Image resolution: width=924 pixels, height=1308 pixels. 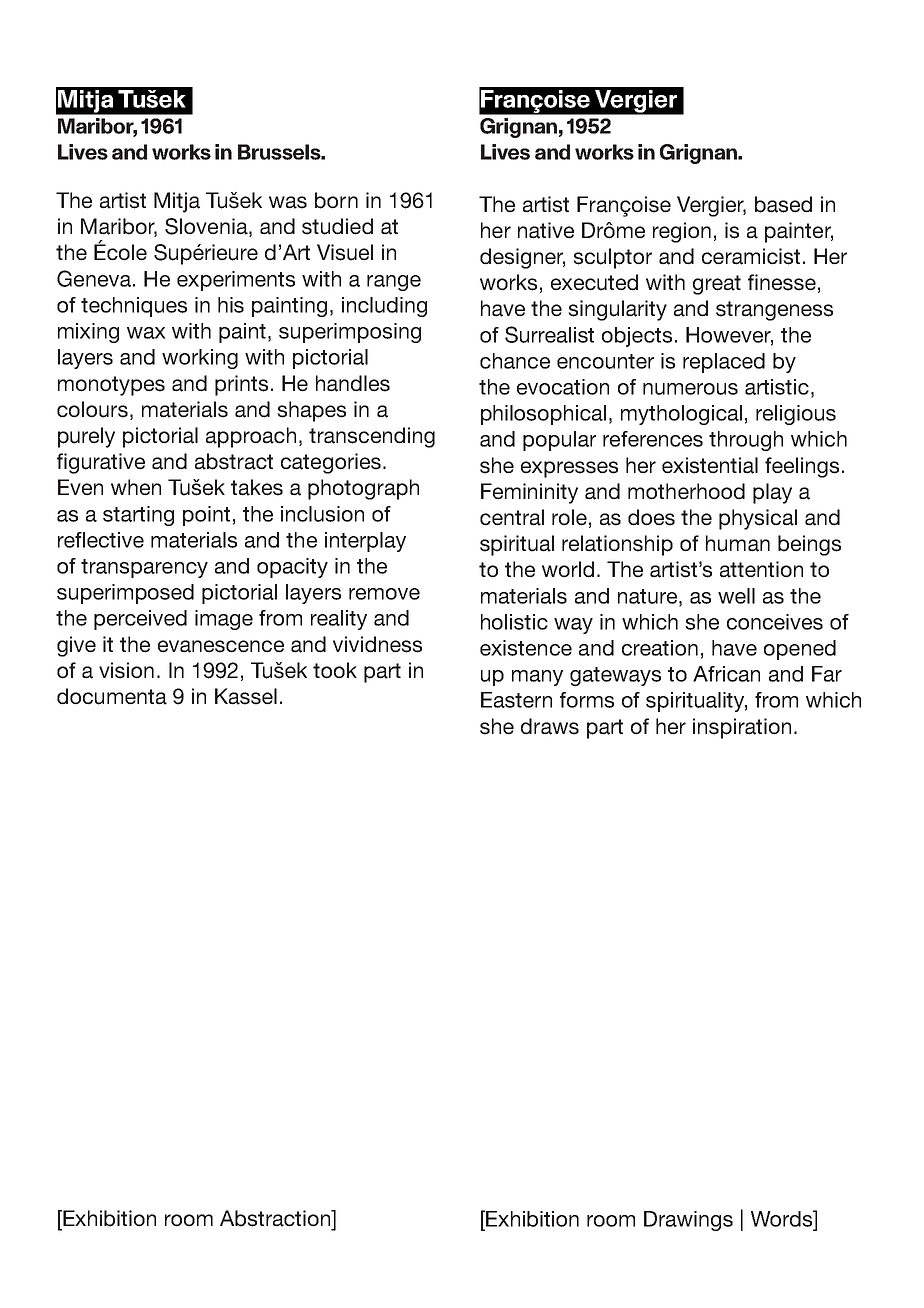 I want to click on Drawings, so click(x=688, y=1221).
